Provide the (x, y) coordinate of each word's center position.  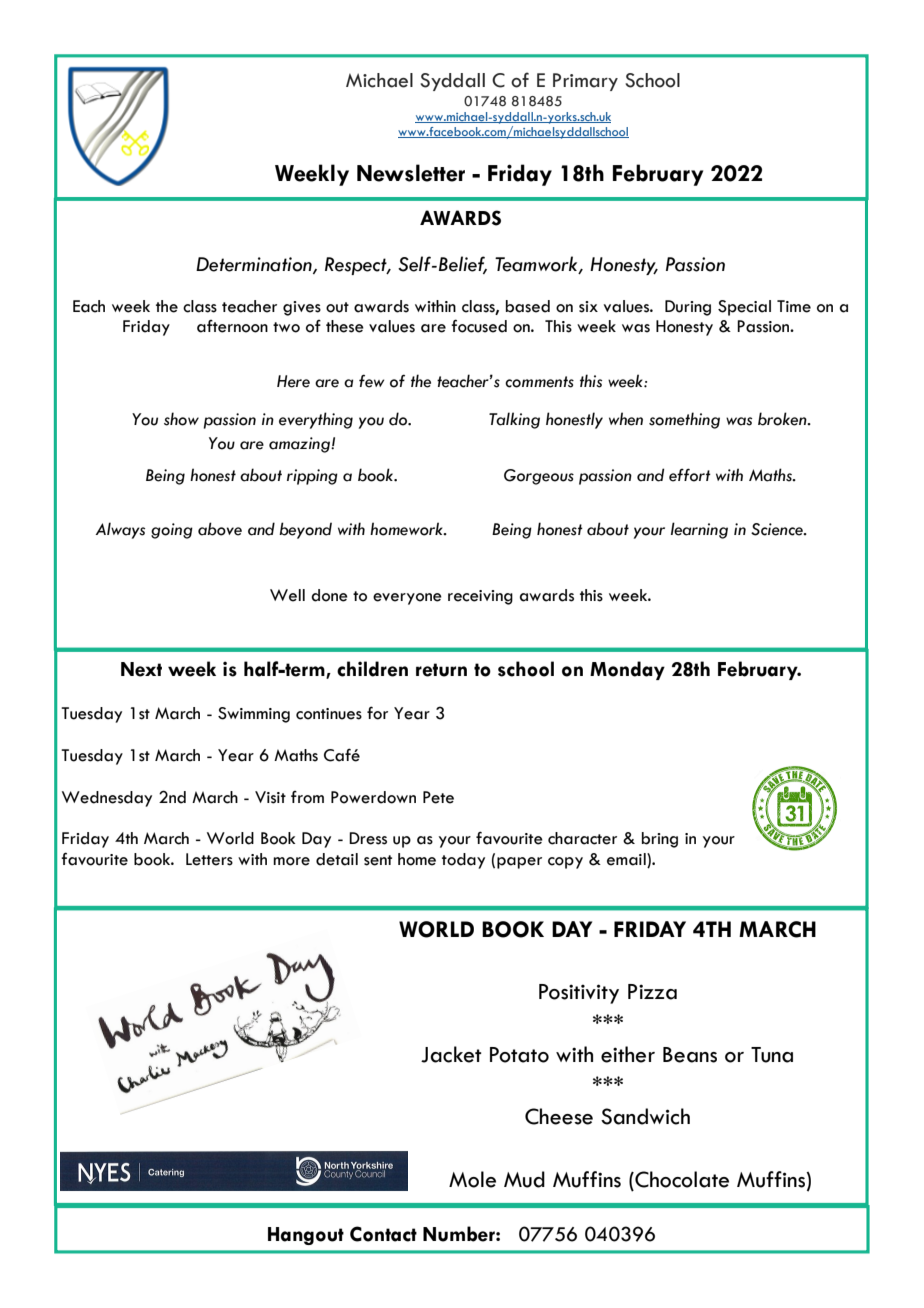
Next (141, 669)
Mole (472, 1179)
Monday (627, 670)
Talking (514, 420)
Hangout (306, 1236)
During (688, 308)
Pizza (652, 992)
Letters (209, 859)
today (463, 861)
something (684, 420)
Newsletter (411, 173)
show (181, 419)
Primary (585, 82)
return (441, 670)
